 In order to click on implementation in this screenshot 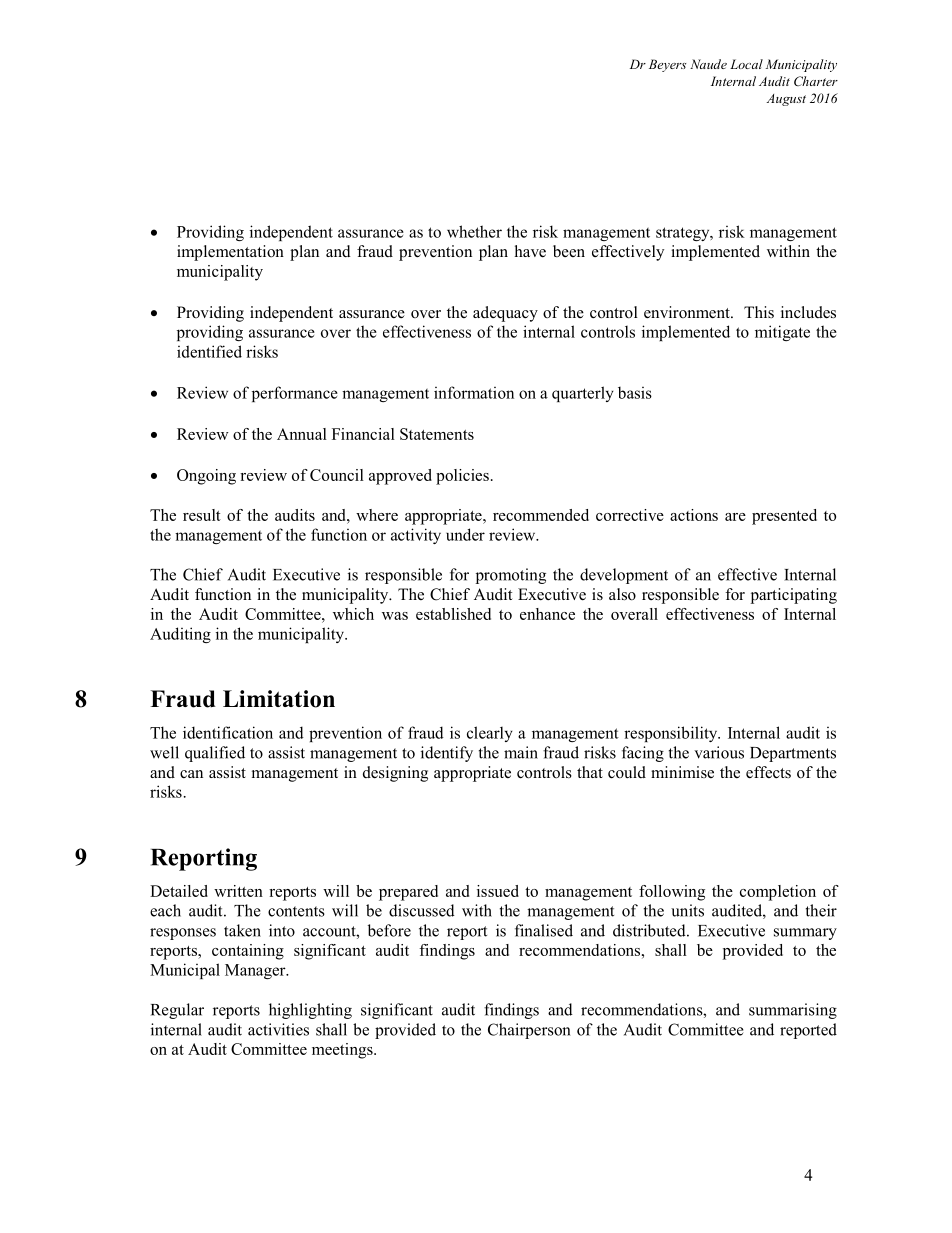, I will do `click(230, 253)`.
